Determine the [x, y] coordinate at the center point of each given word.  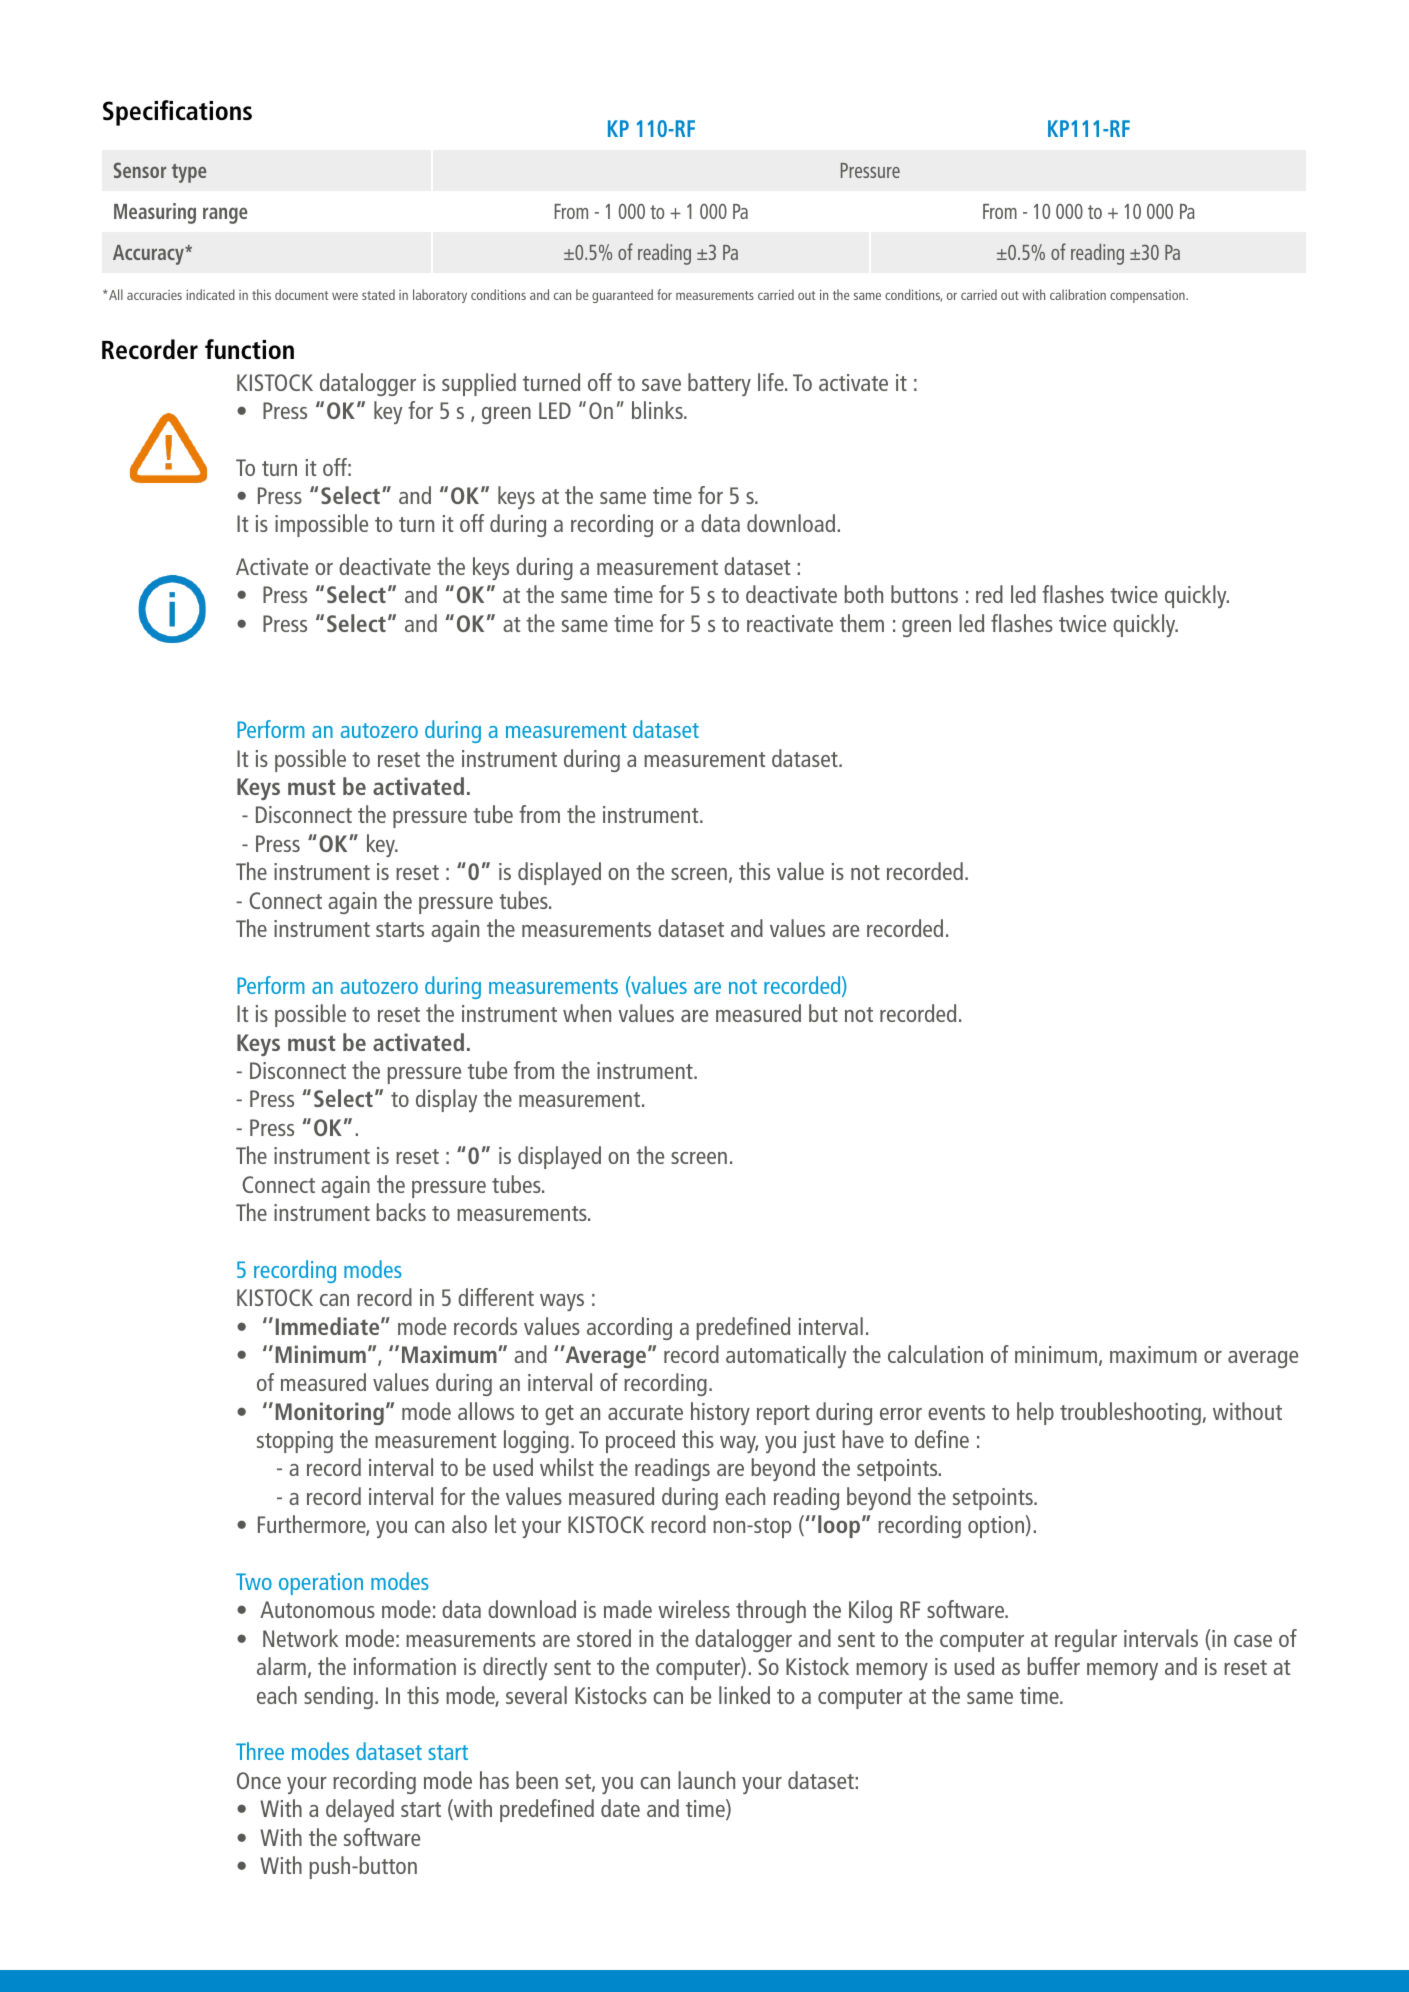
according [629, 1328]
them [862, 623]
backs [401, 1212]
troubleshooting [1130, 1413]
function [249, 349]
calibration [1078, 294]
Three [260, 1751]
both [863, 594]
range [225, 215]
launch [706, 1780]
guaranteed [622, 296]
